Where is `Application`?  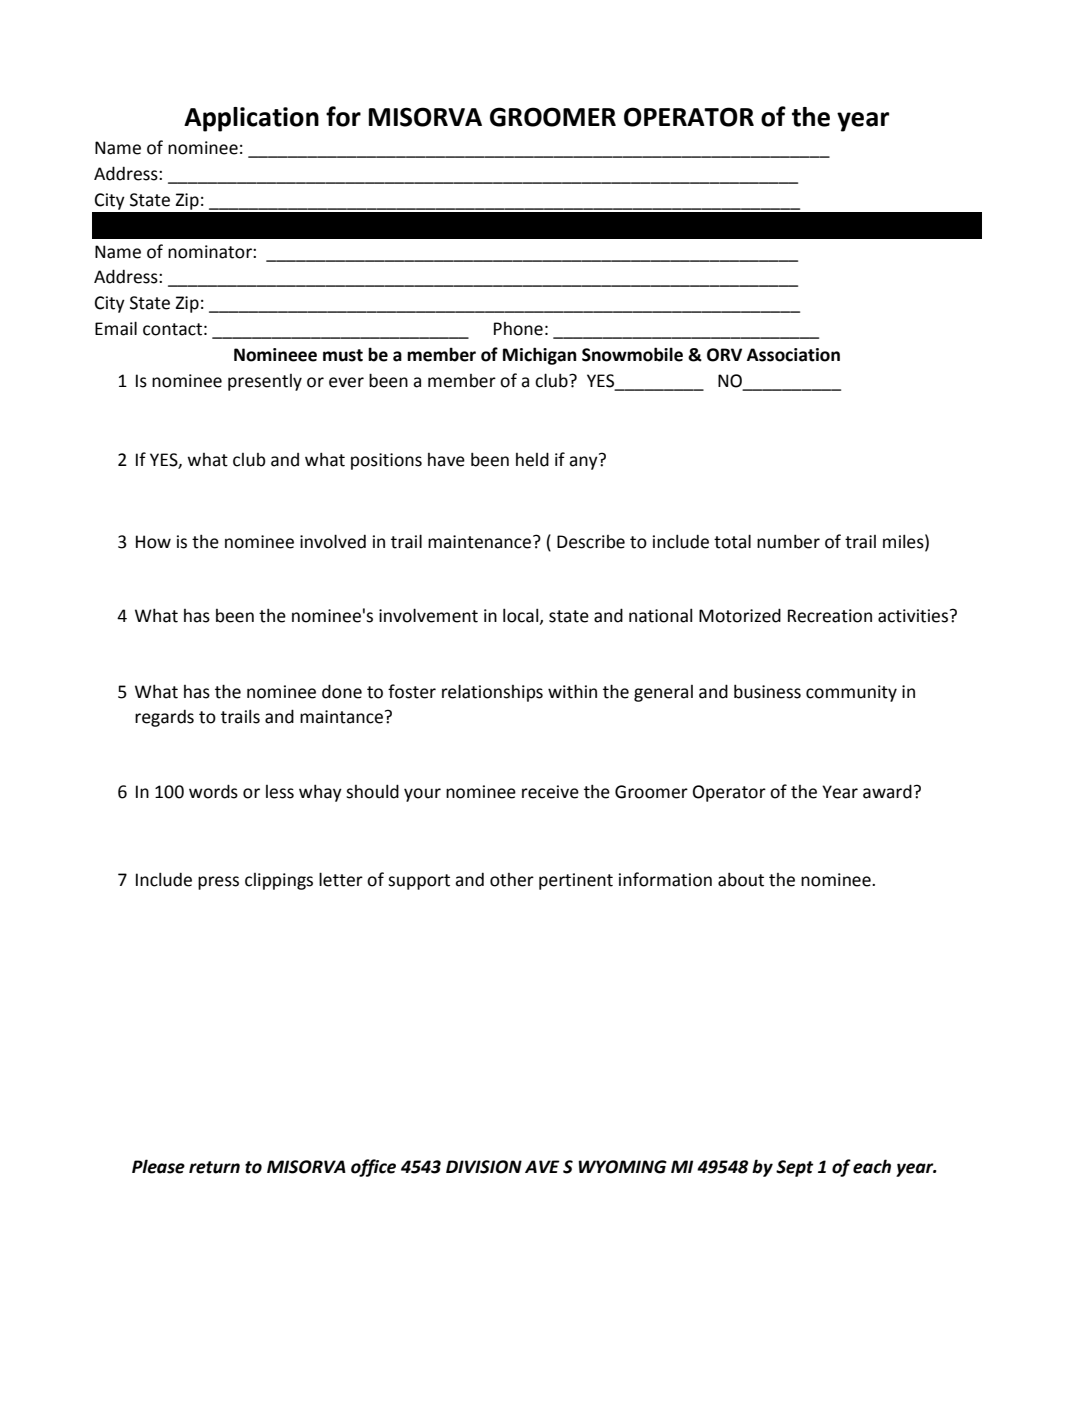 Application is located at coordinates (251, 119).
